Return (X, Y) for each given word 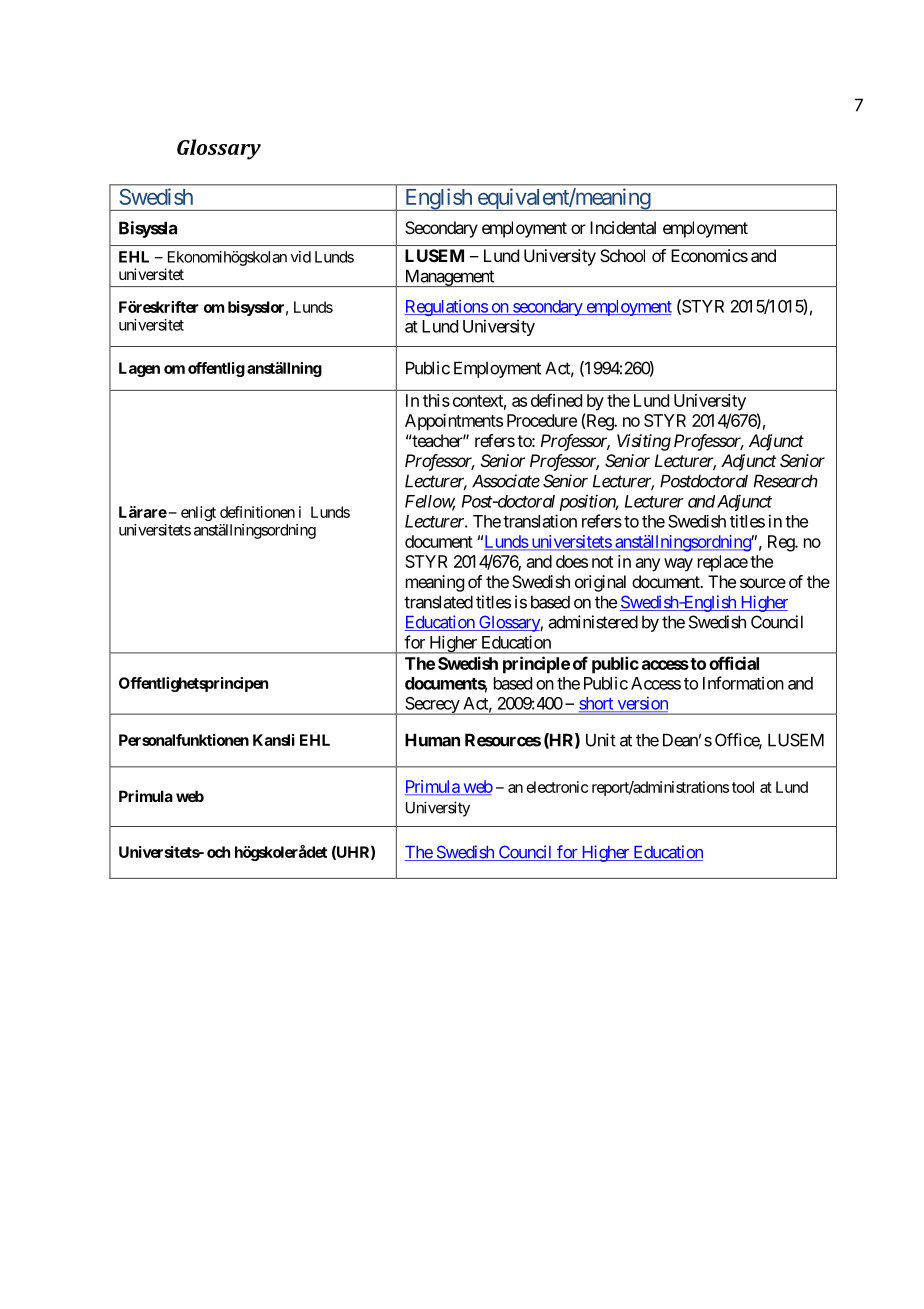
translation (540, 521)
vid (301, 257)
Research (786, 481)
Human (432, 740)
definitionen (257, 512)
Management (449, 278)
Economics (709, 255)
